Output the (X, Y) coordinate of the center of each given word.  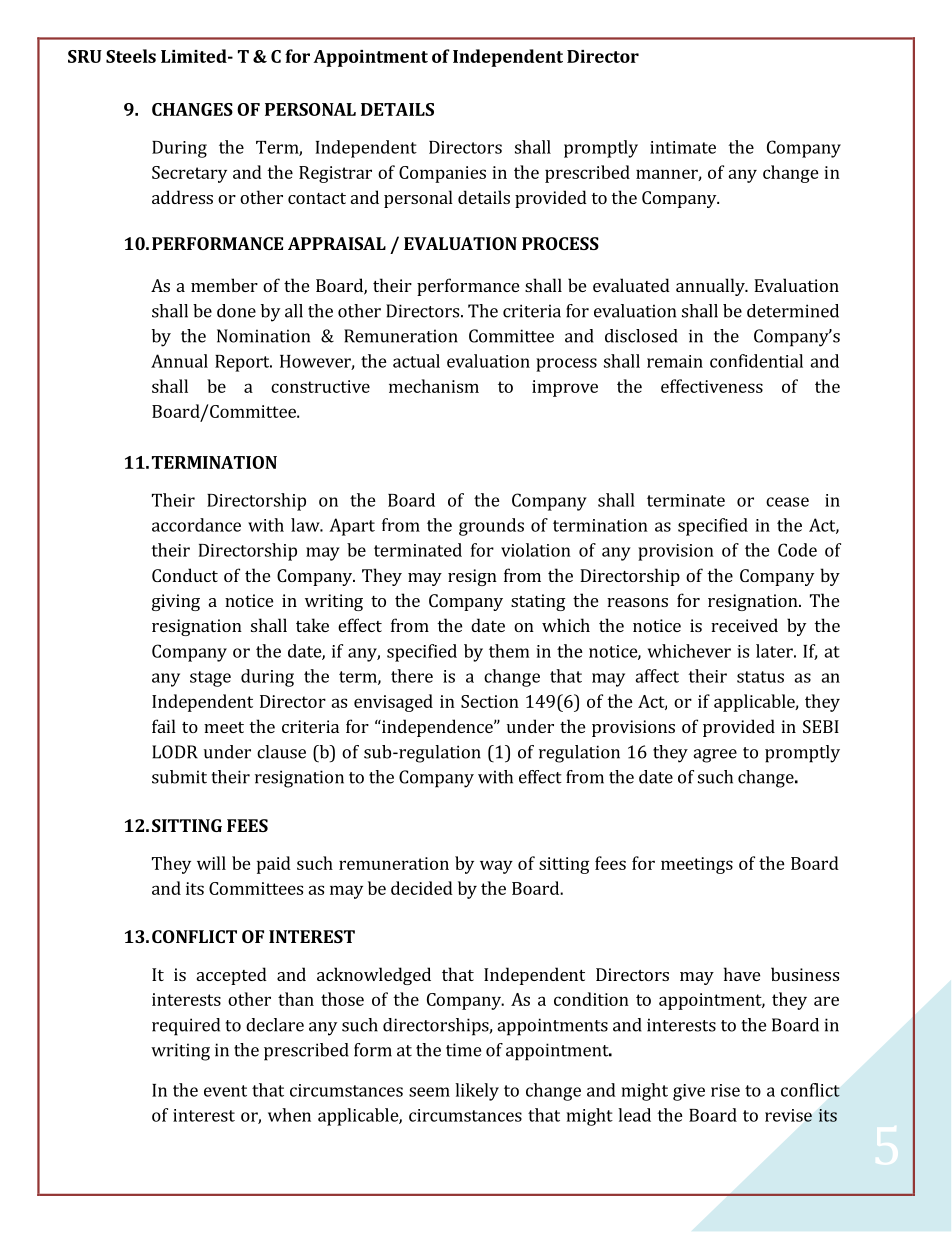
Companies (442, 174)
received (744, 625)
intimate (683, 147)
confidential (756, 361)
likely (477, 1092)
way (496, 867)
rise (725, 1090)
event (225, 1091)
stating (538, 602)
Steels (131, 56)
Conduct (185, 575)
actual (416, 361)
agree (715, 756)
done (236, 311)
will (211, 863)
